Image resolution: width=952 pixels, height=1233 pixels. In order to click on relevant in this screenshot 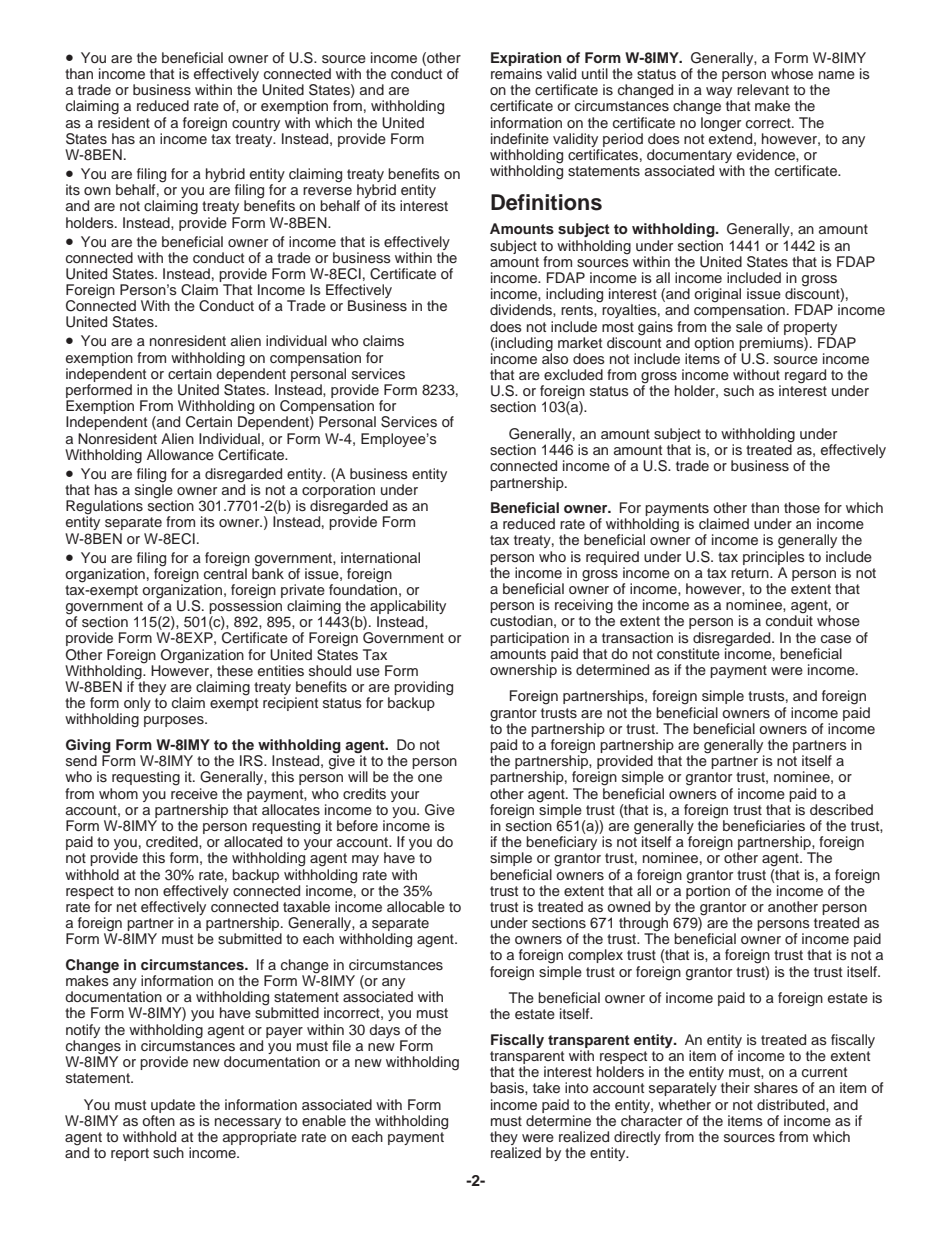, I will do `click(763, 89)`.
